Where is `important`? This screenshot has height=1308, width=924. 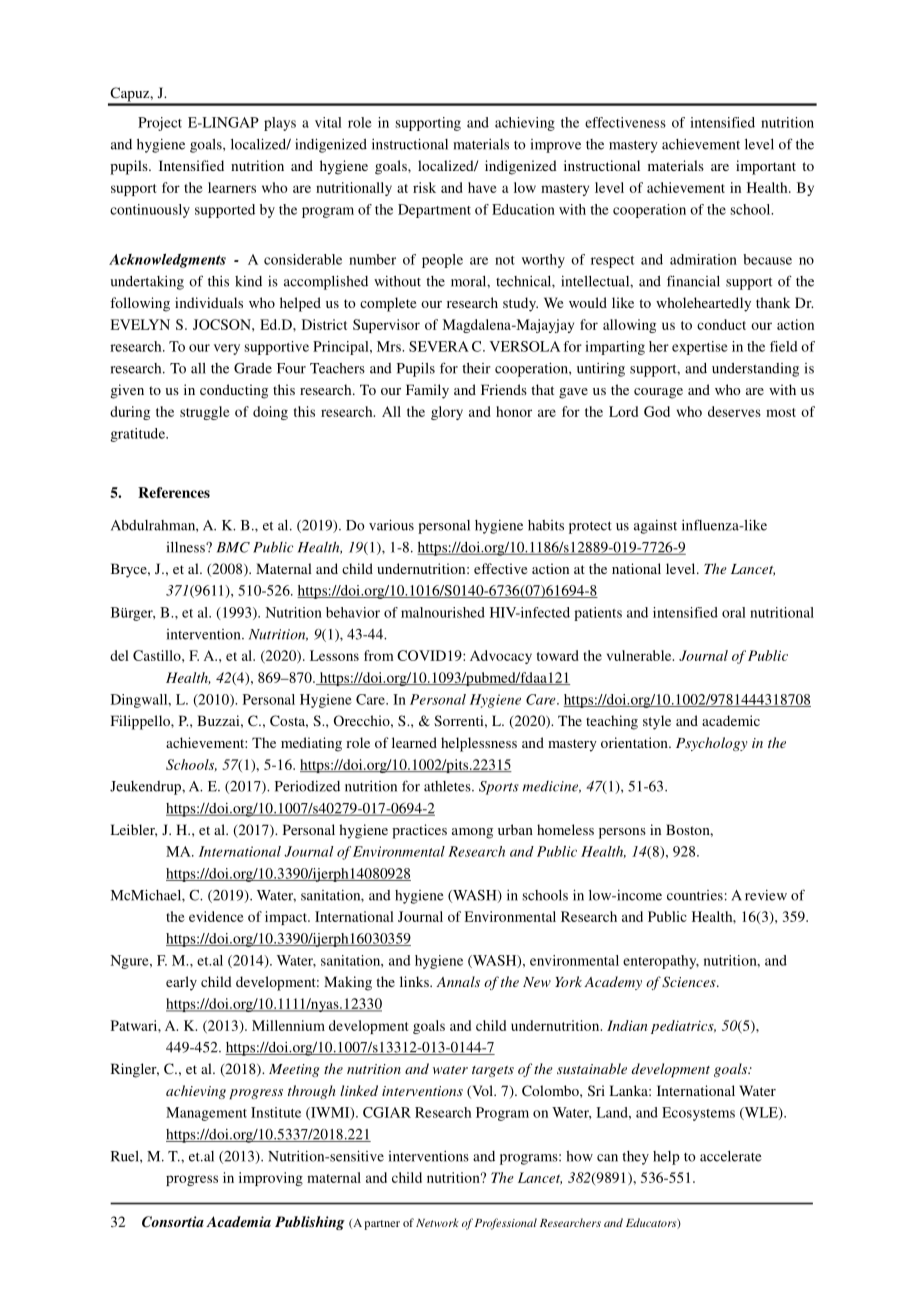 important is located at coordinates (766, 167).
